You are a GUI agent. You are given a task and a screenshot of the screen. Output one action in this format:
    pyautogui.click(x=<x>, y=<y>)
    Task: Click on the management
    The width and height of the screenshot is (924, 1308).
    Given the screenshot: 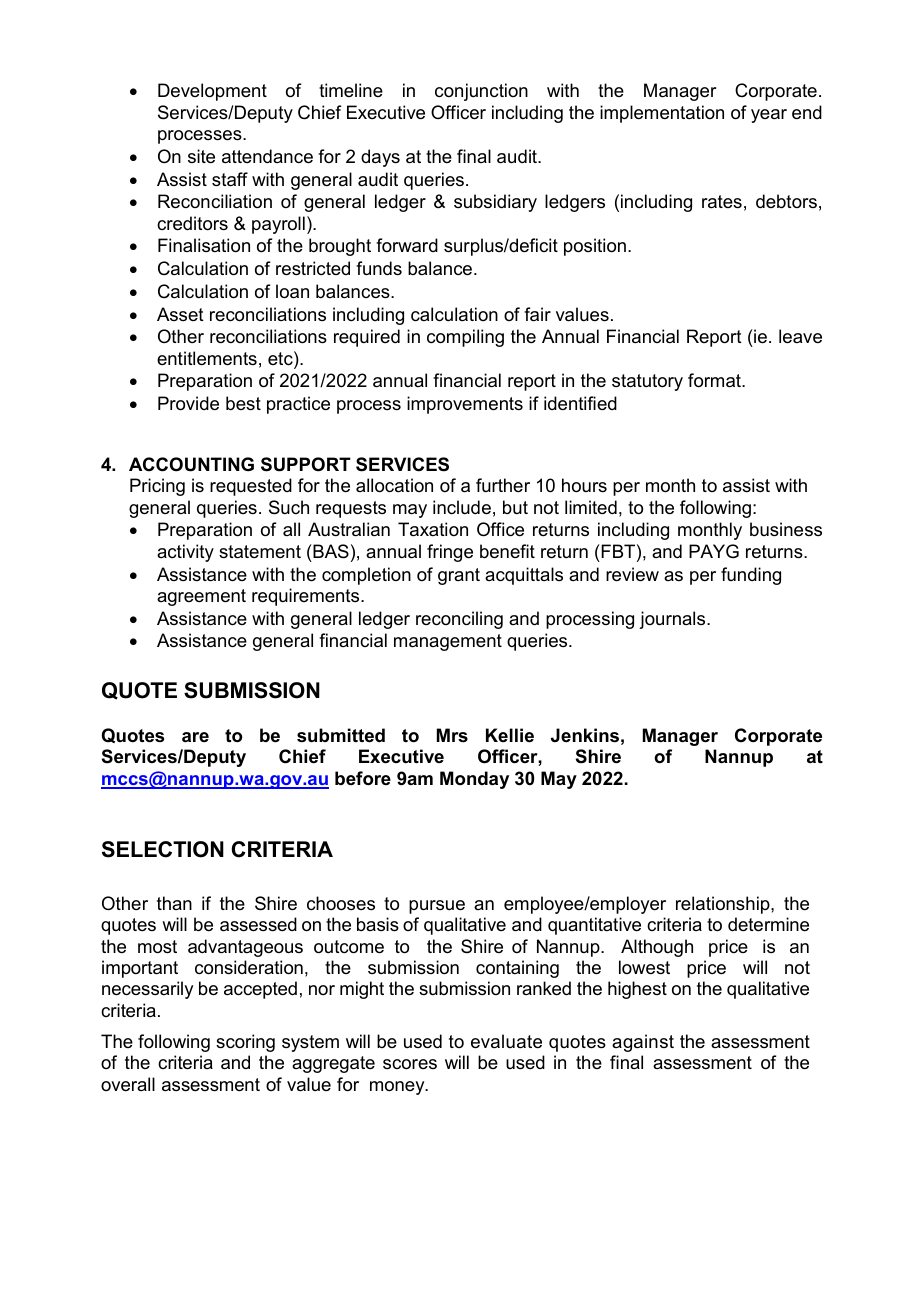 What is the action you would take?
    pyautogui.click(x=448, y=642)
